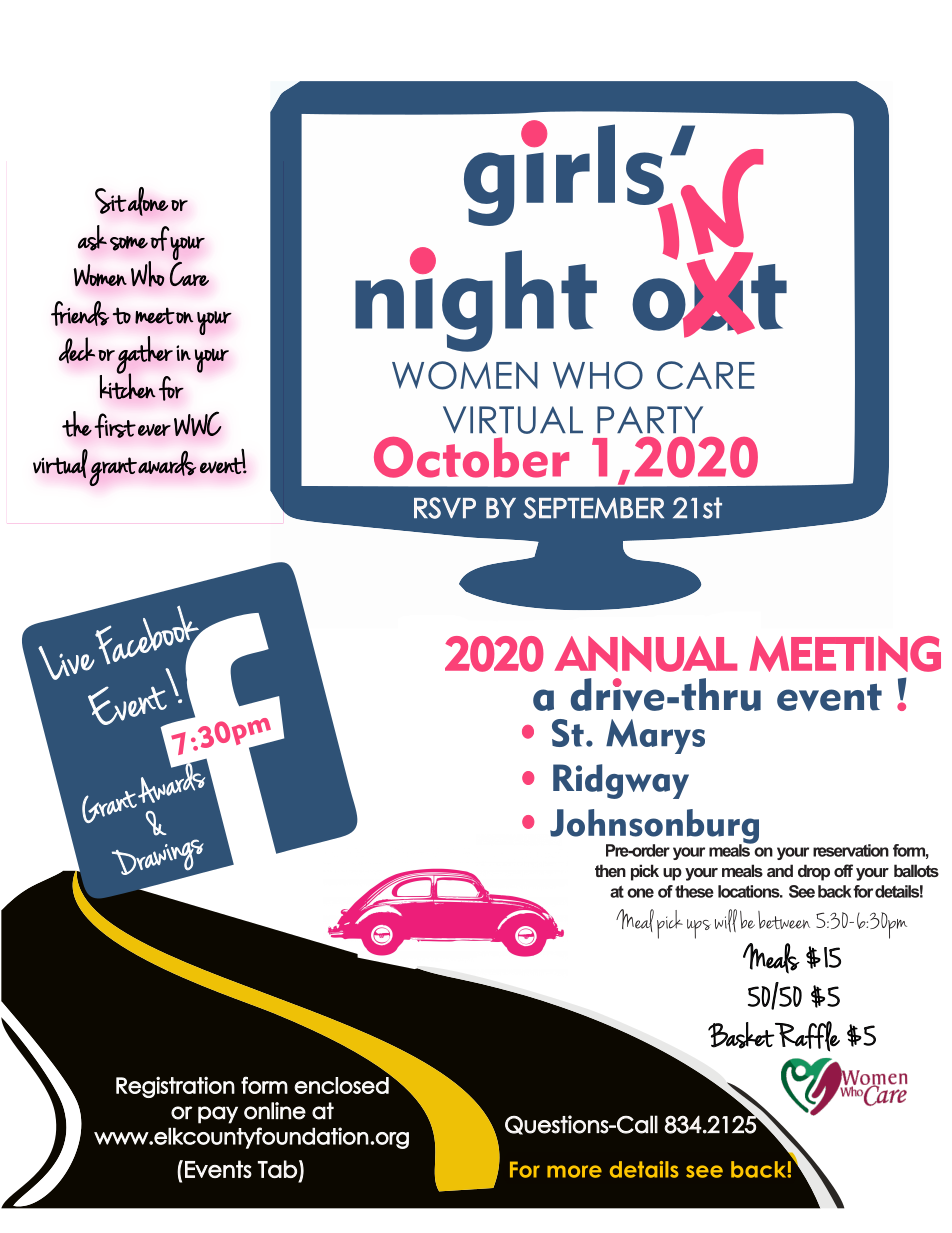 The width and height of the screenshot is (952, 1233). Describe the element at coordinates (784, 920) in the screenshot. I see `between` at that location.
